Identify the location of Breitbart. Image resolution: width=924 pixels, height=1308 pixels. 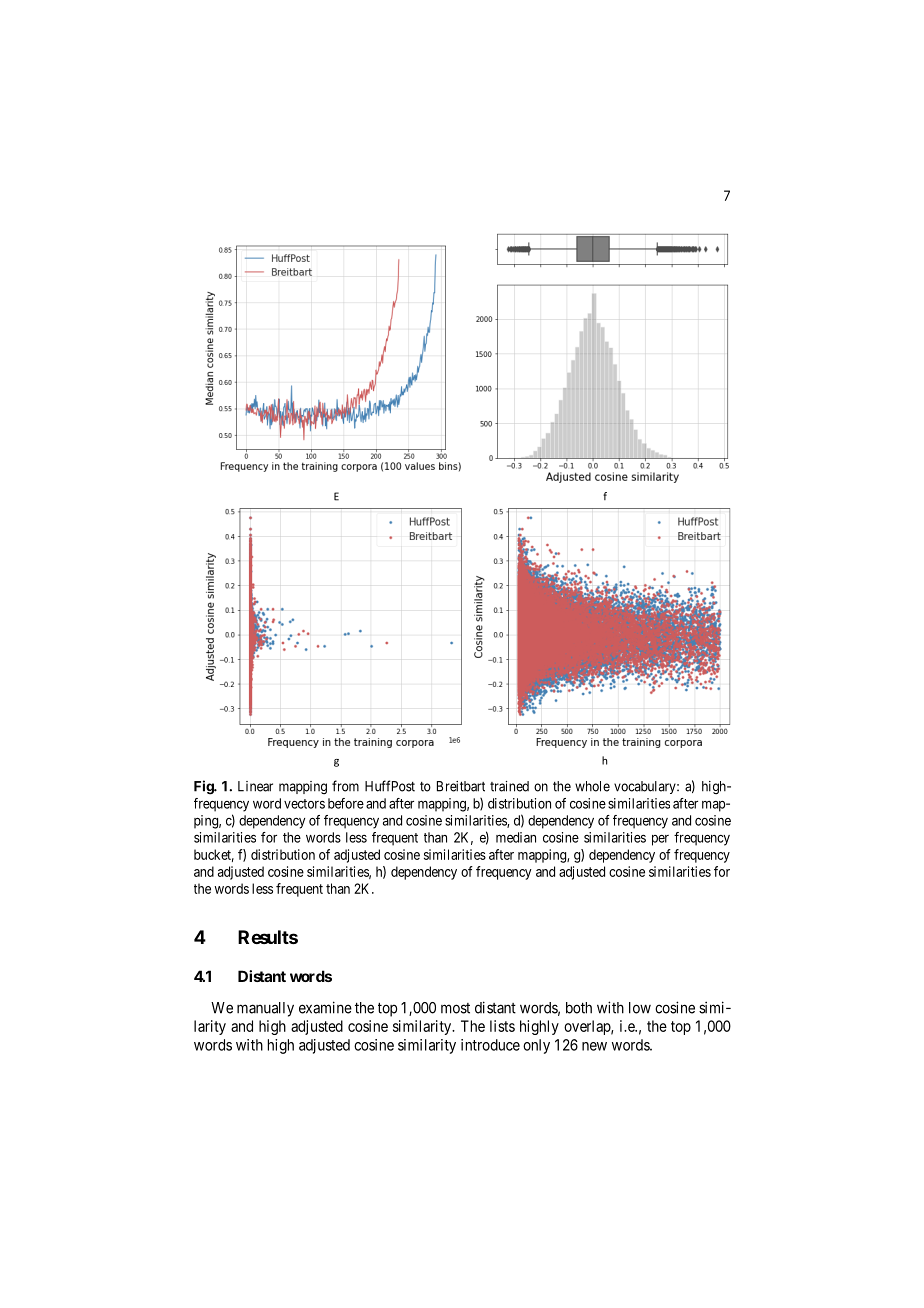
(461, 786).
